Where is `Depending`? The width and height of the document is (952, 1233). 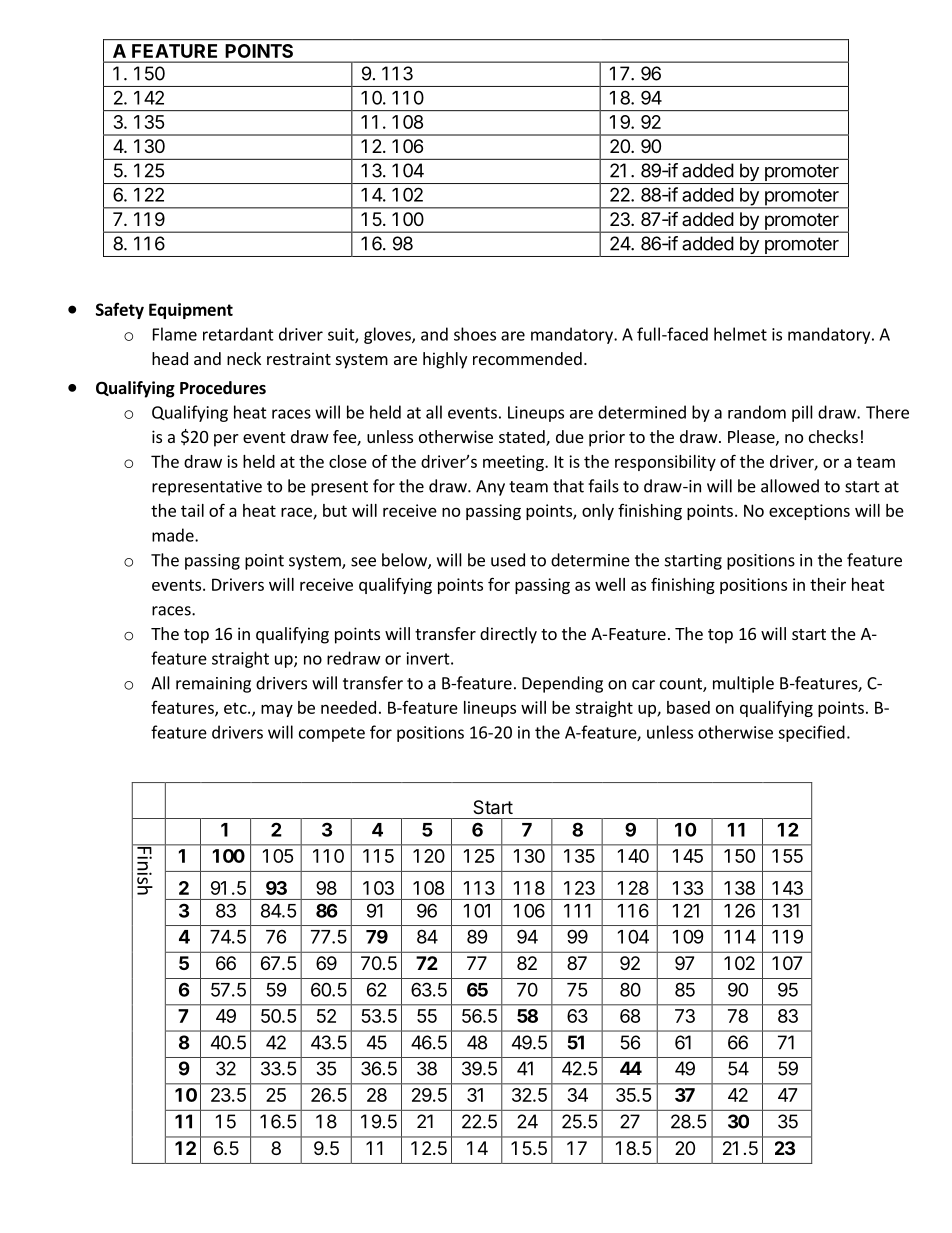 Depending is located at coordinates (562, 684).
